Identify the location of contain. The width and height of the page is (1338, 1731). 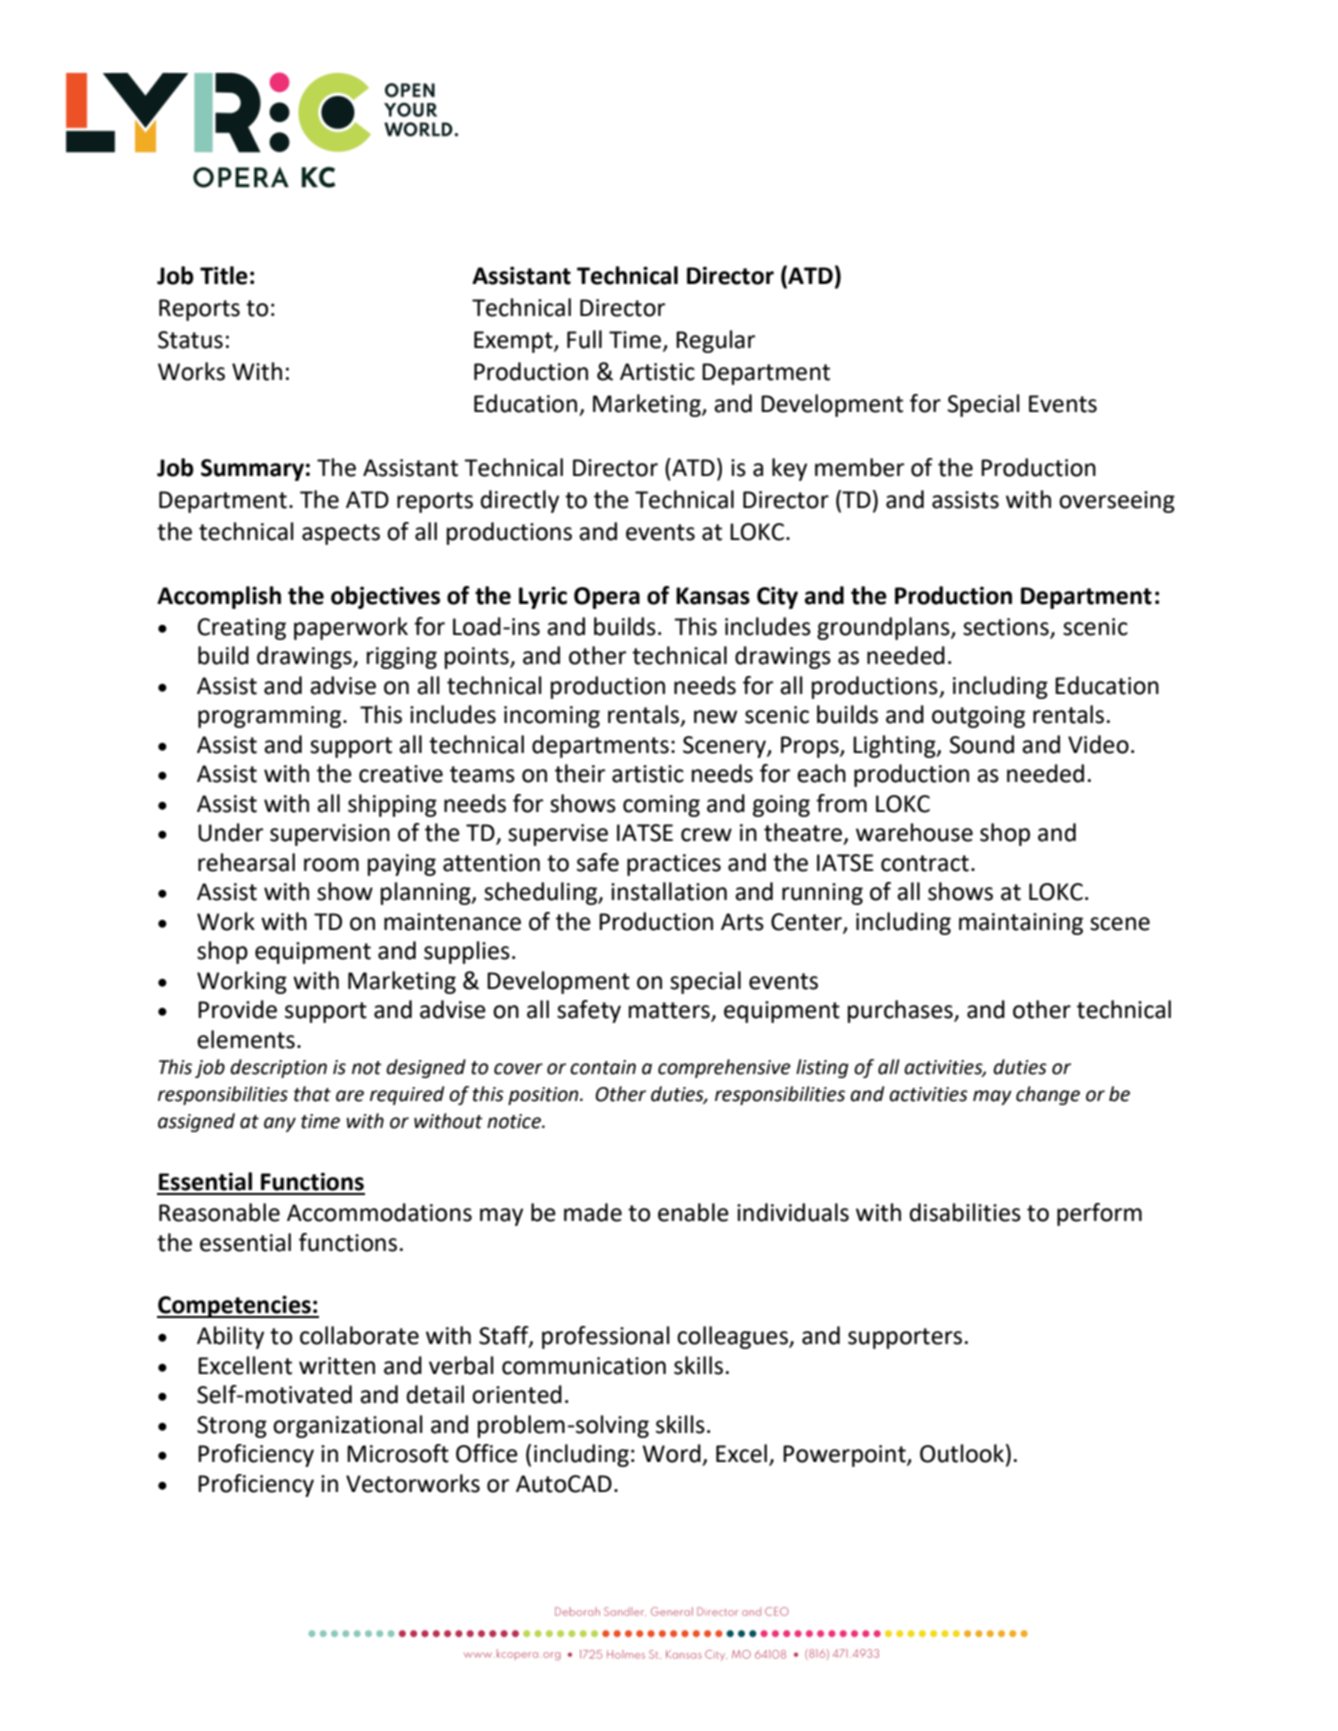
(603, 1067).
